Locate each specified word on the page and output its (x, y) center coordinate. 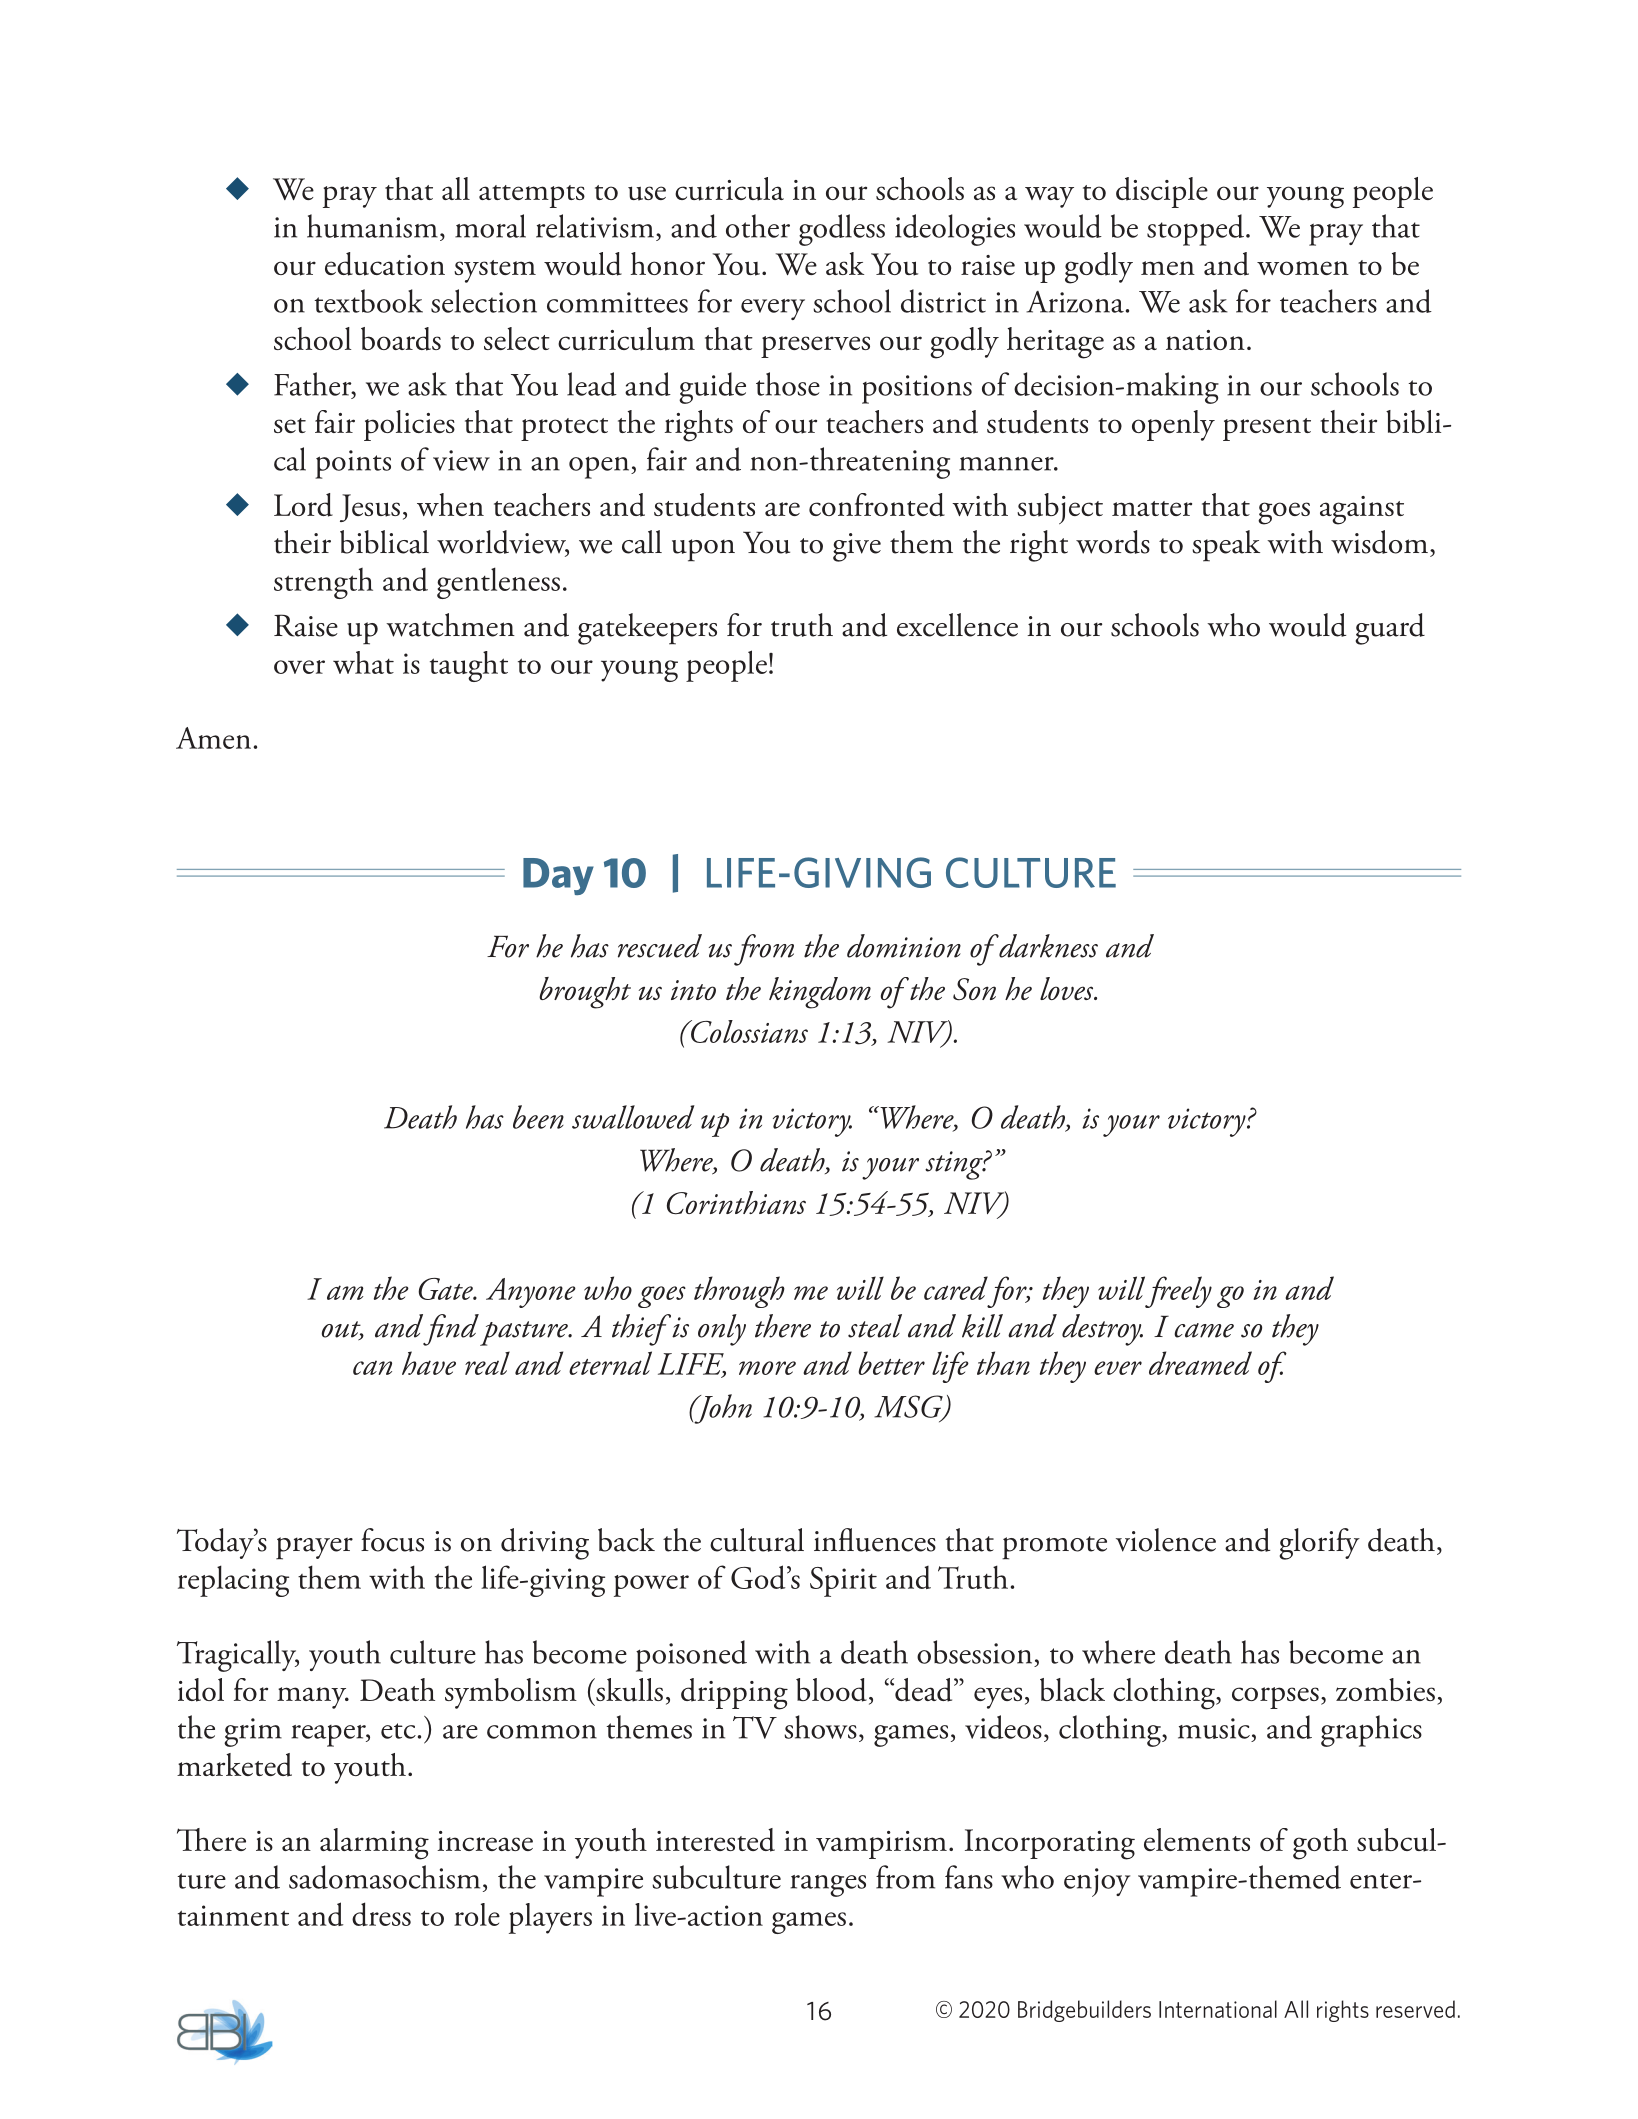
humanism (372, 226)
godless (842, 230)
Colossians (748, 1031)
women (1303, 268)
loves (1068, 988)
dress (381, 1914)
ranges (828, 1886)
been (538, 1117)
